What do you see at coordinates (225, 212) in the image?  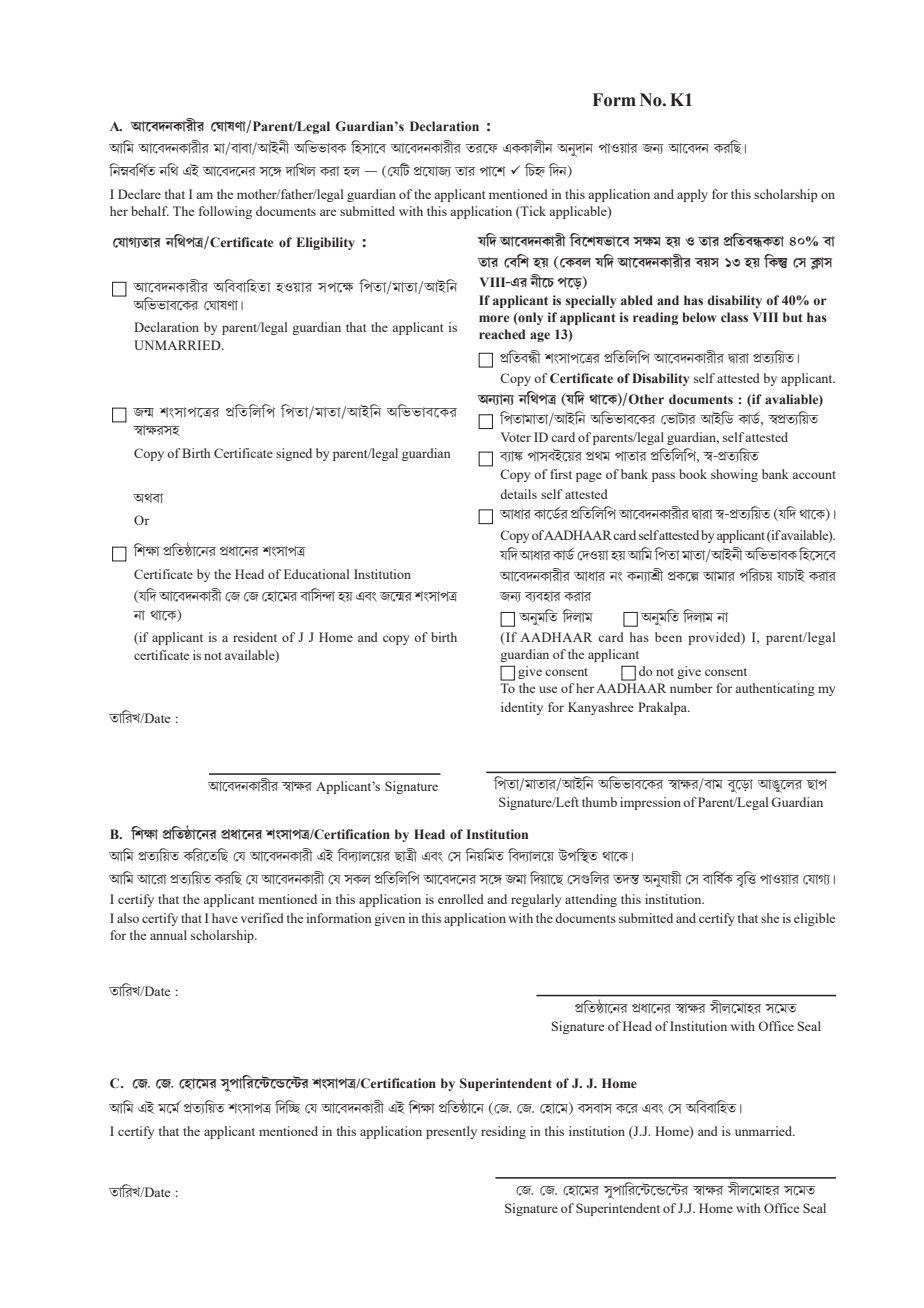 I see `following` at bounding box center [225, 212].
